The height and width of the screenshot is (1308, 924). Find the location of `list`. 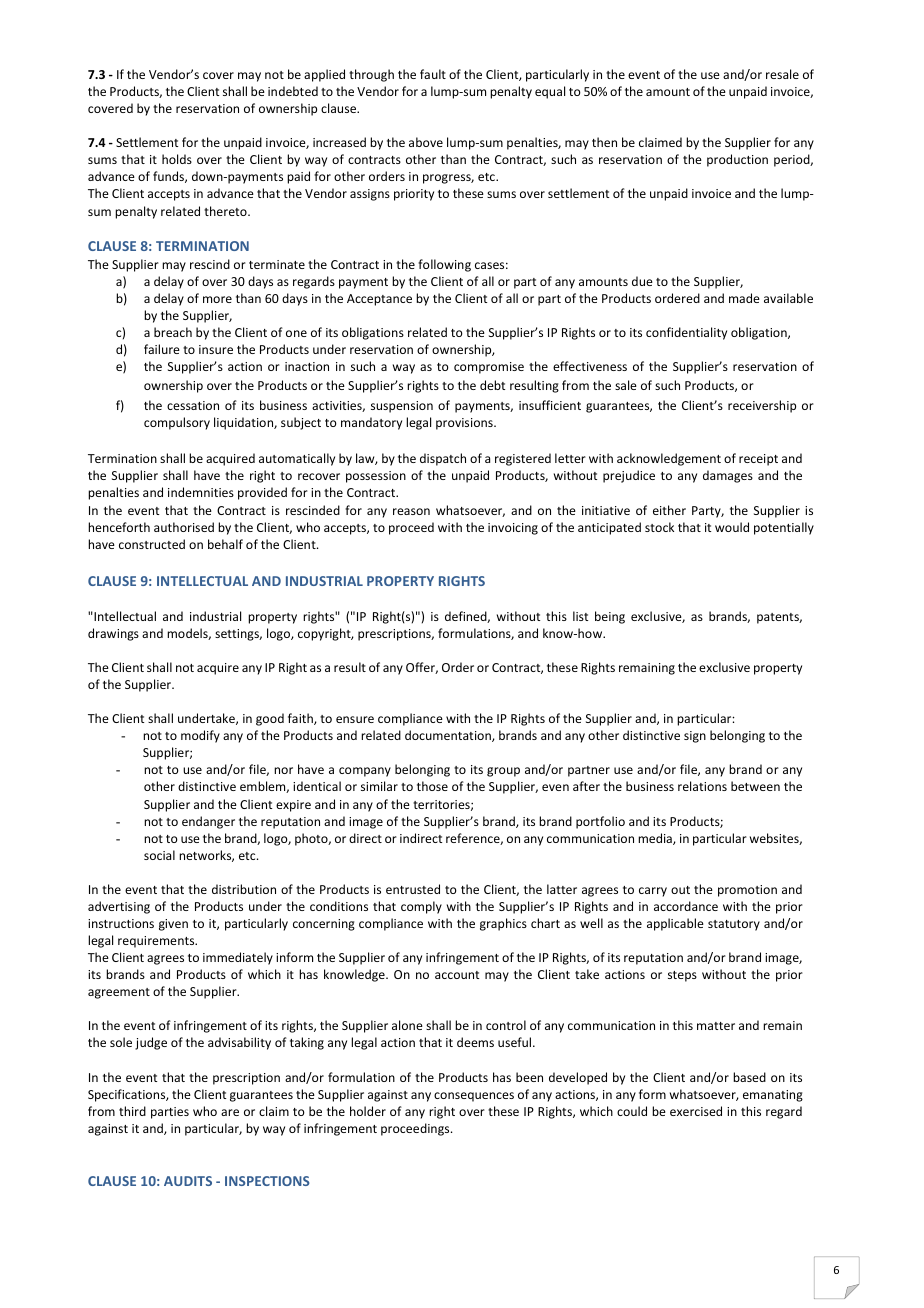

list is located at coordinates (580, 616).
